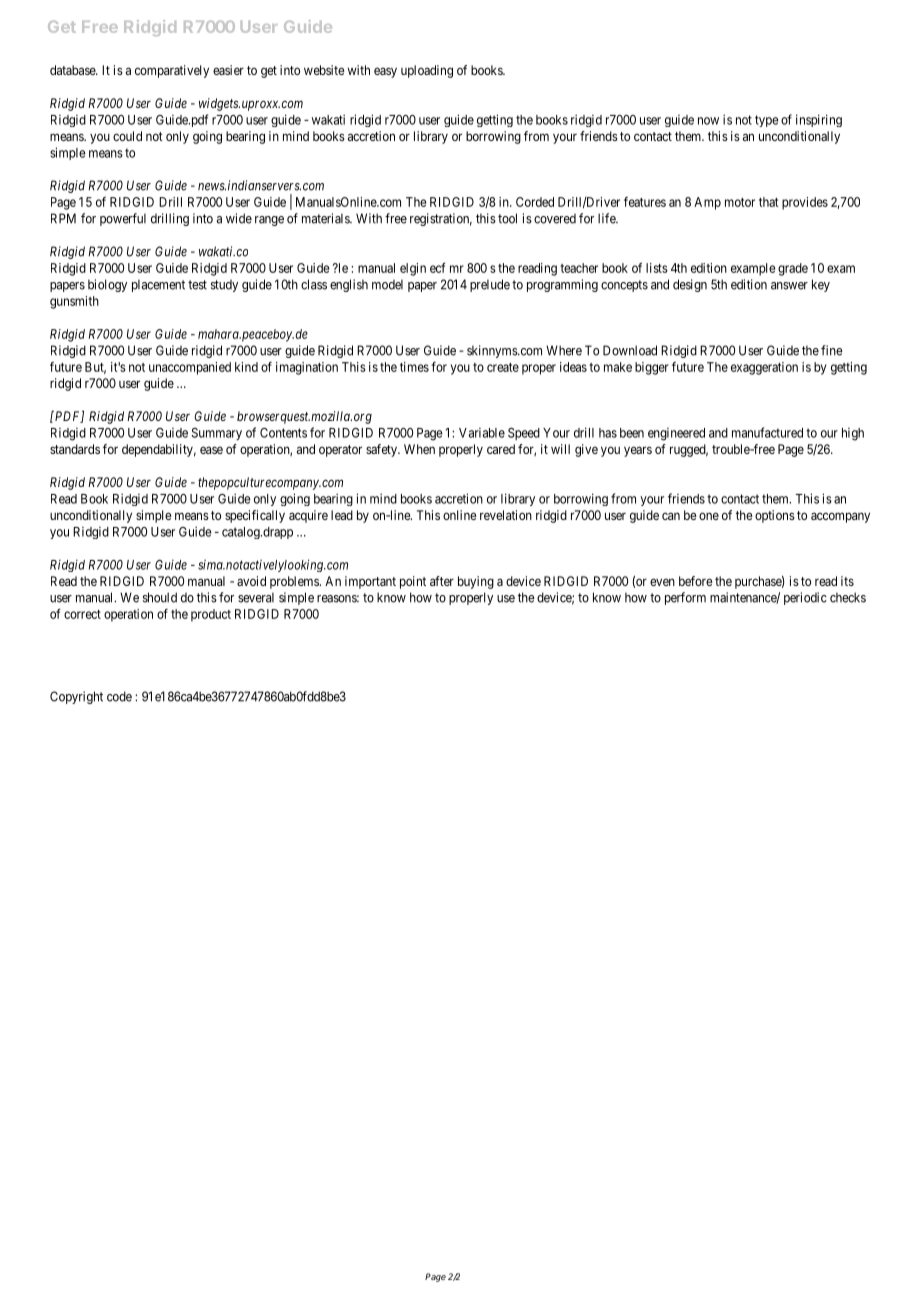 This page has height=1308, width=924. What do you see at coordinates (190, 368) in the page?
I see `unaccompanied` at bounding box center [190, 368].
